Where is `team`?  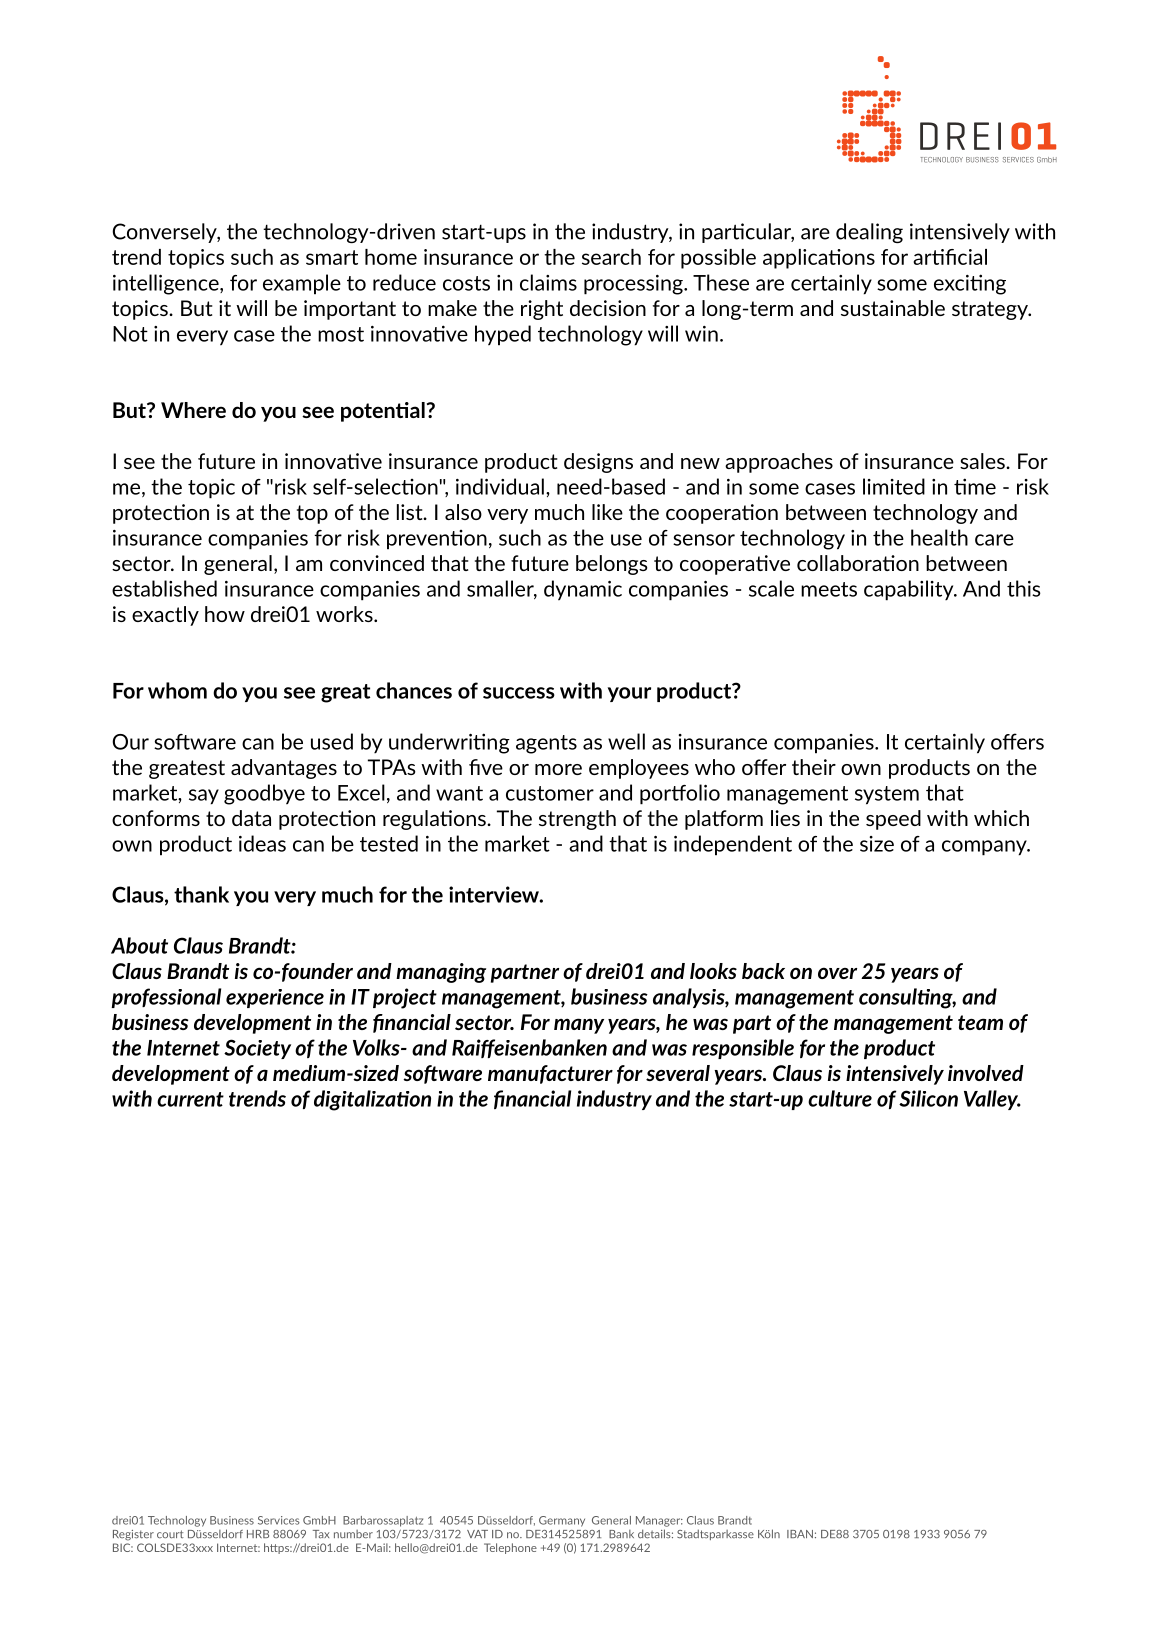
team is located at coordinates (980, 1022).
